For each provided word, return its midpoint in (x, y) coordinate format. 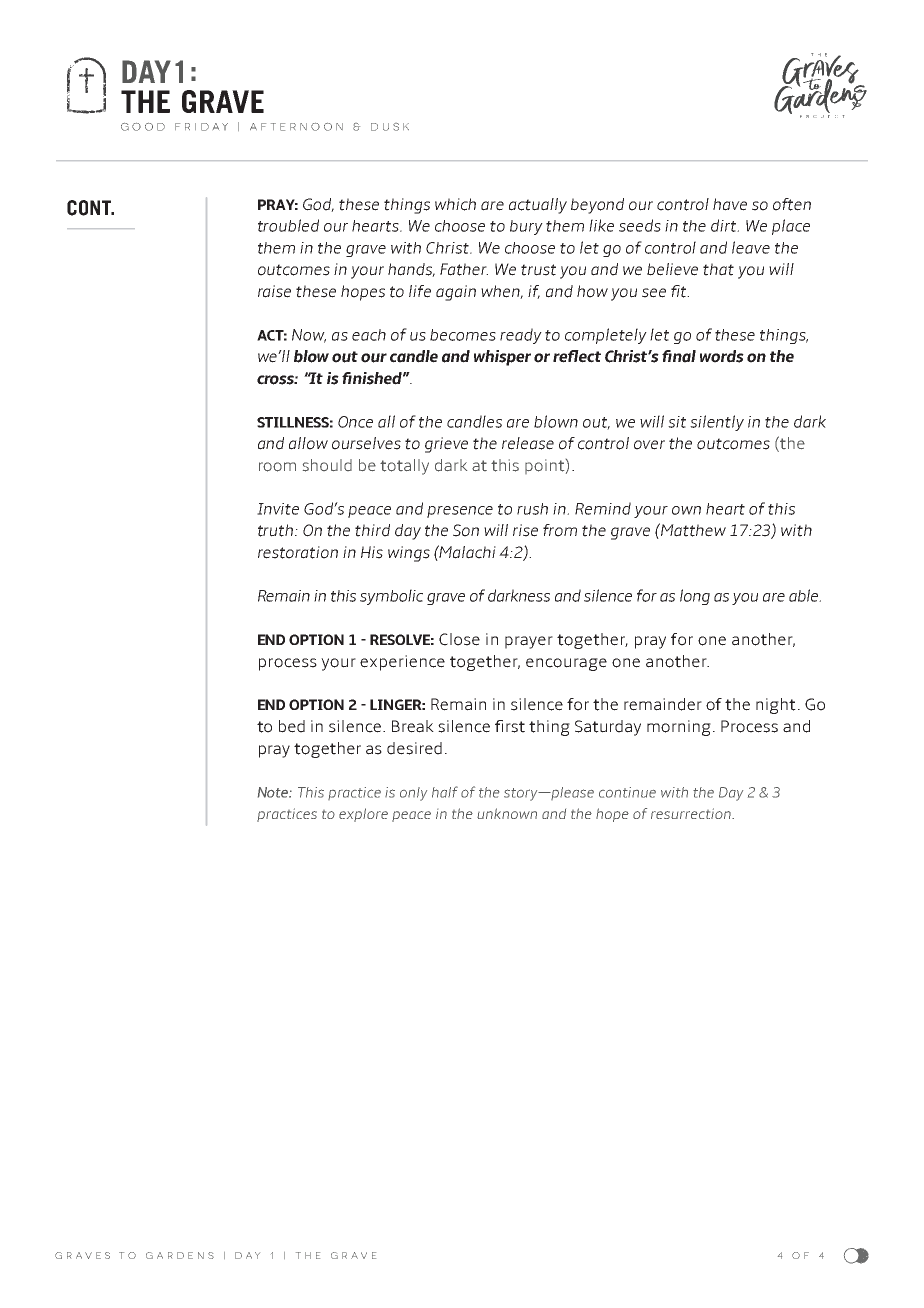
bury (526, 227)
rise (525, 530)
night (776, 706)
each (369, 335)
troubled (288, 225)
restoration (298, 552)
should (327, 465)
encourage (566, 664)
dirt (725, 225)
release (528, 443)
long (695, 597)
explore (363, 815)
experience (402, 663)
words (722, 356)
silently (717, 423)
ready (521, 336)
